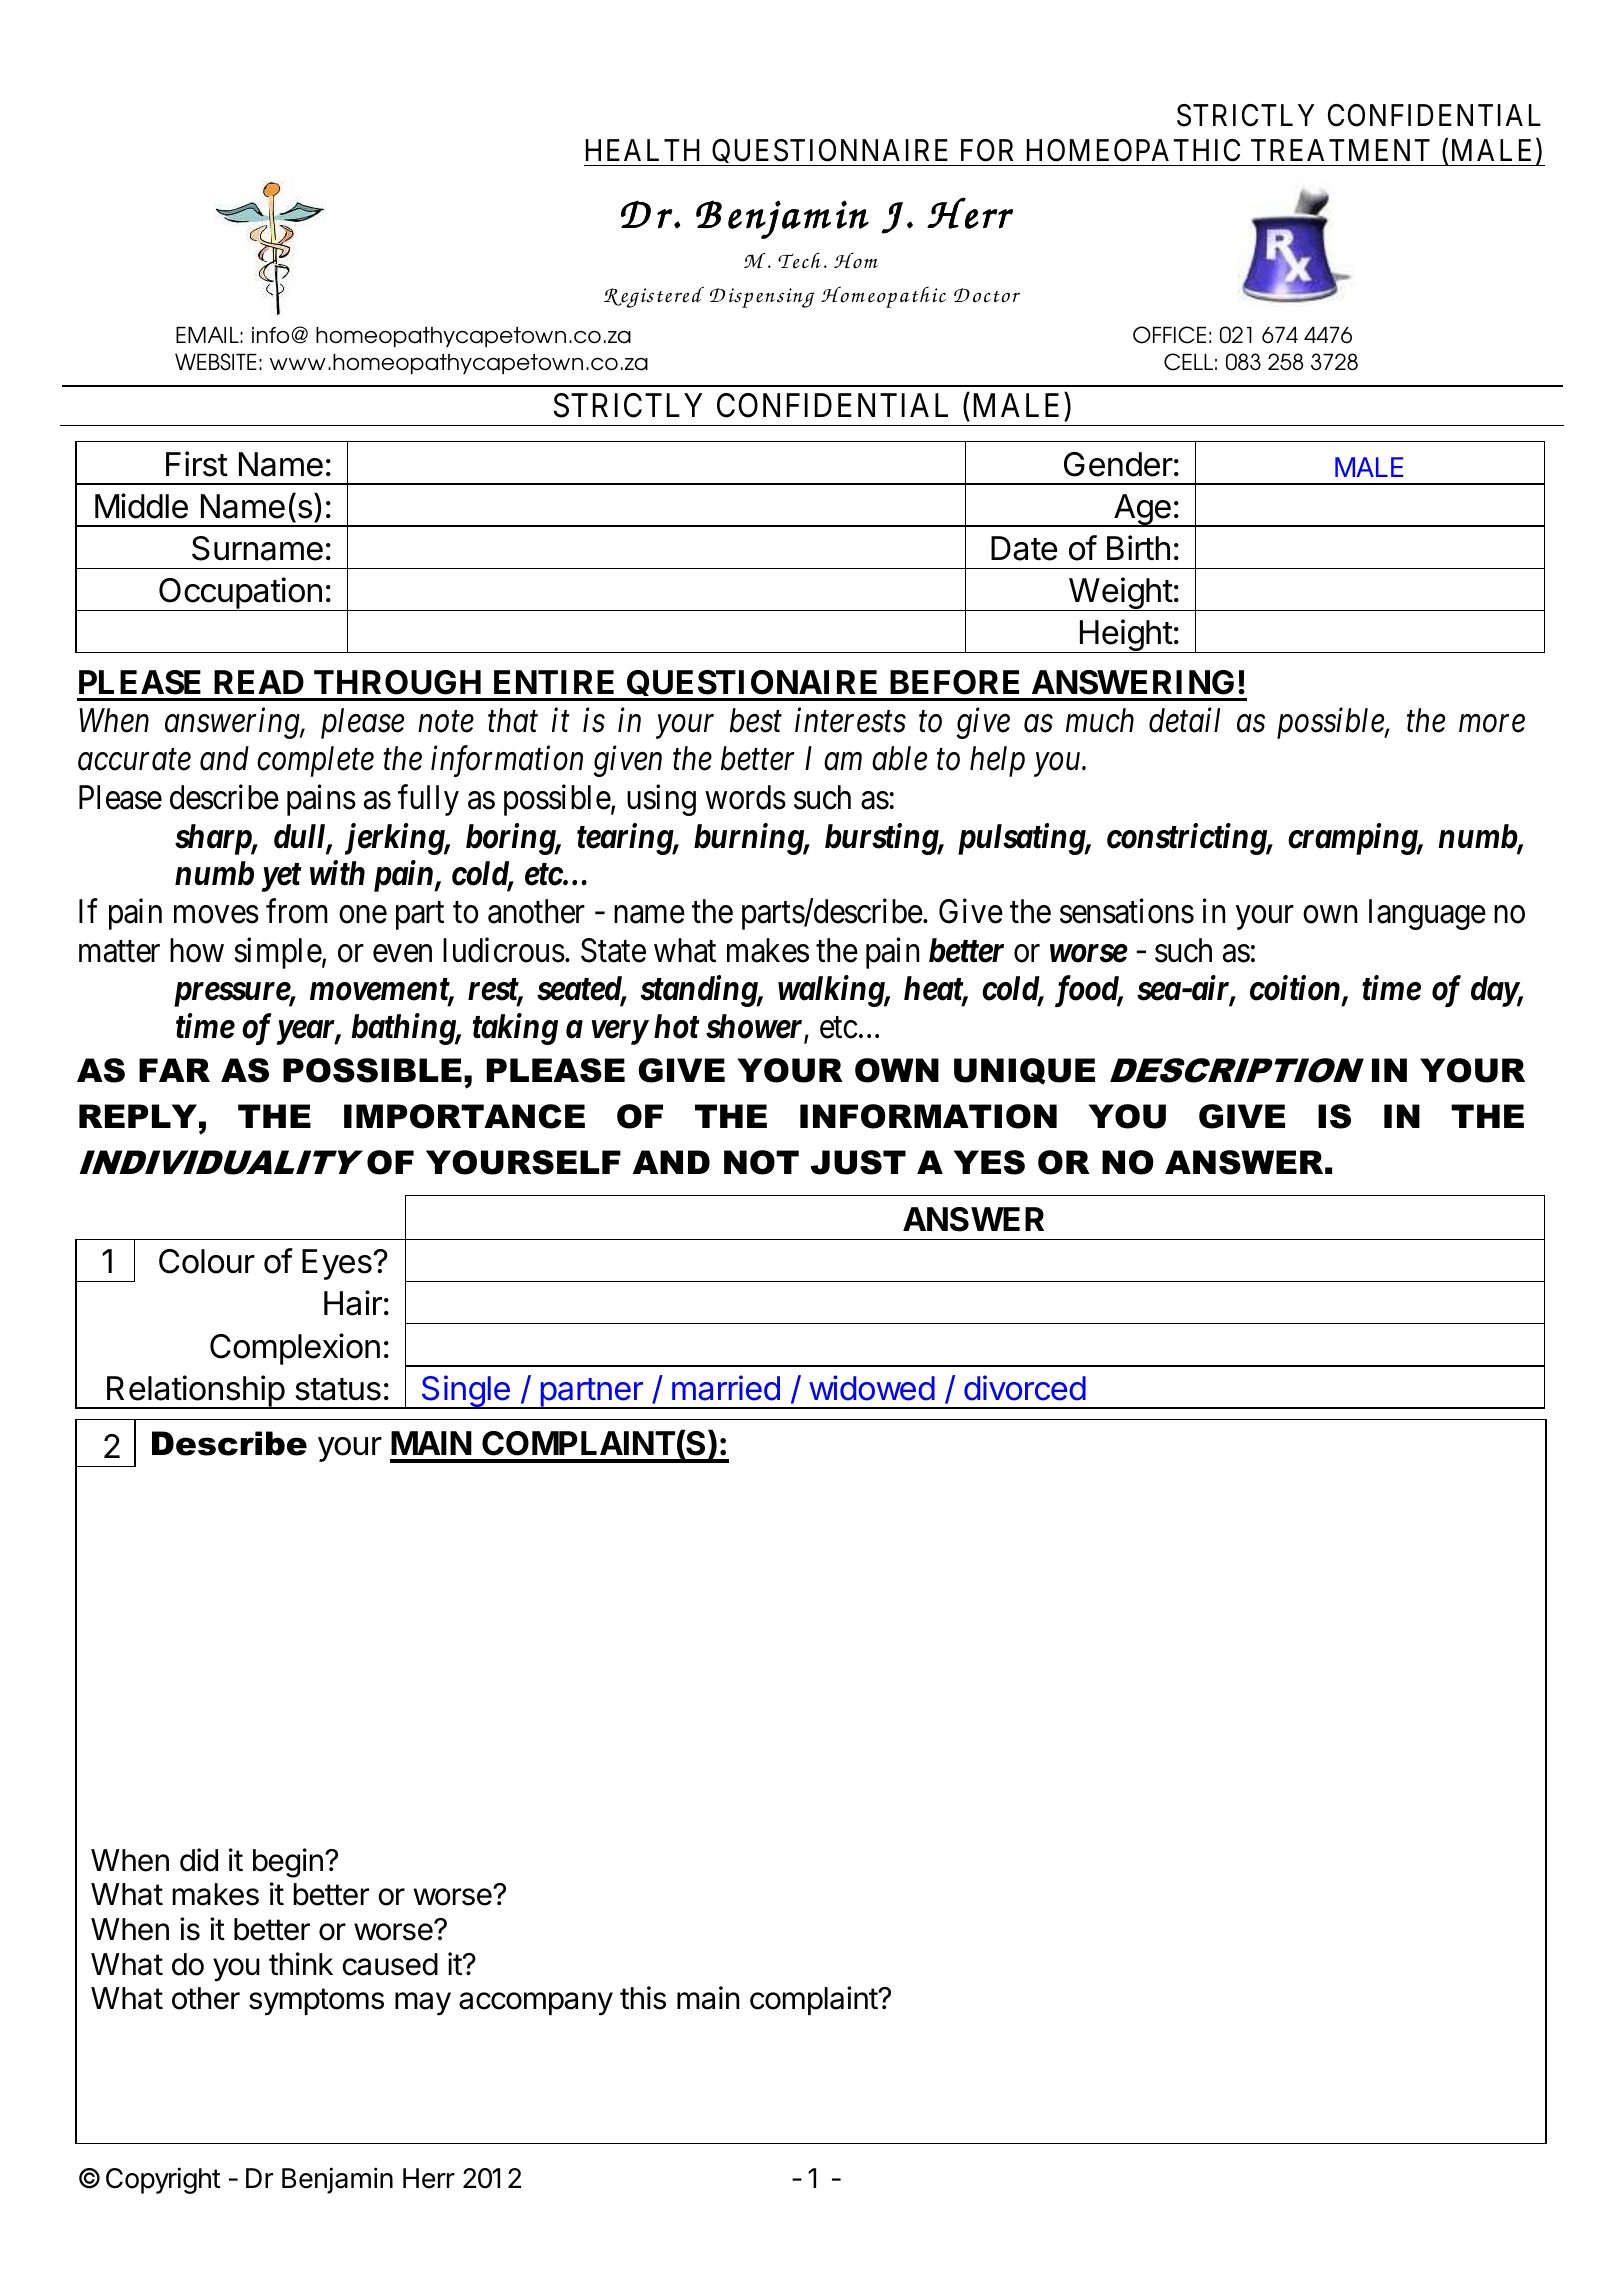 This screenshot has height=2293, width=1621. What do you see at coordinates (216, 362) in the screenshot?
I see `WEBSITE` at bounding box center [216, 362].
